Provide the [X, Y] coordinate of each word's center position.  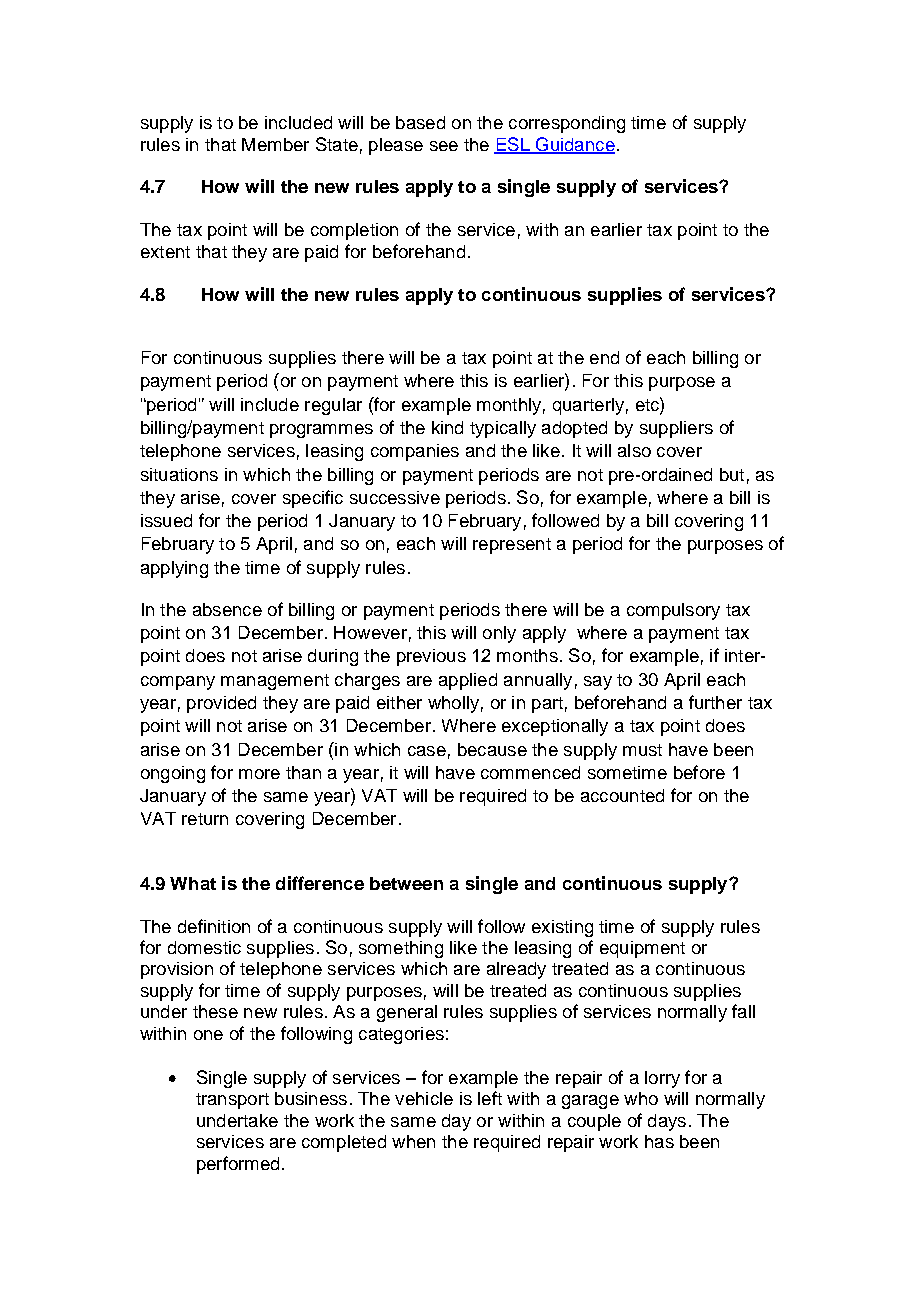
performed [238, 1165]
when [413, 1141]
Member [275, 144]
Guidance [574, 145]
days [667, 1122]
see [444, 146]
